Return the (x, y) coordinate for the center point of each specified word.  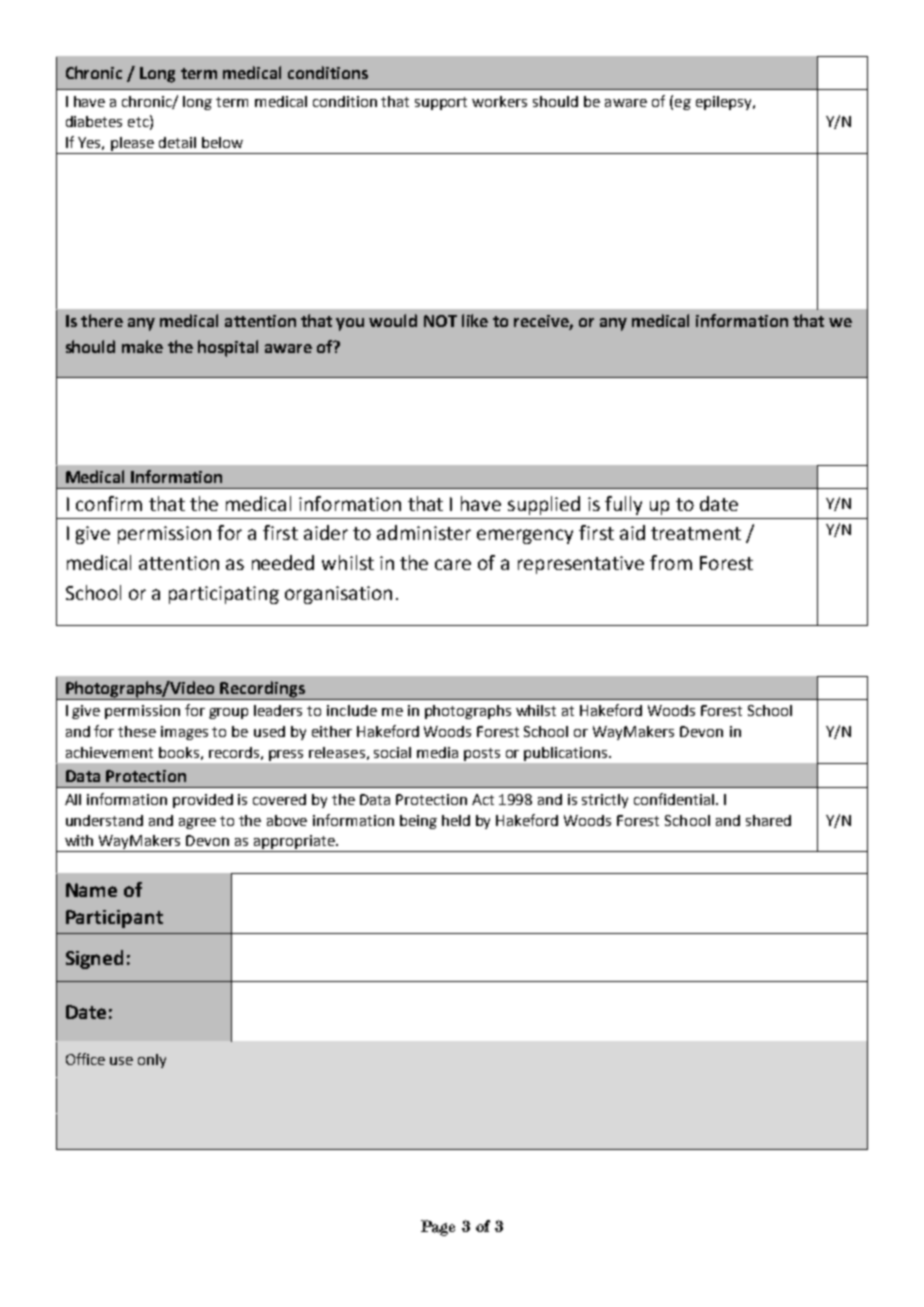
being (418, 822)
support (441, 103)
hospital (228, 348)
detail (177, 142)
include (352, 710)
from (671, 562)
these (137, 731)
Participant (114, 919)
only (152, 1061)
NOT (440, 321)
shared (768, 820)
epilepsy (725, 103)
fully (623, 505)
